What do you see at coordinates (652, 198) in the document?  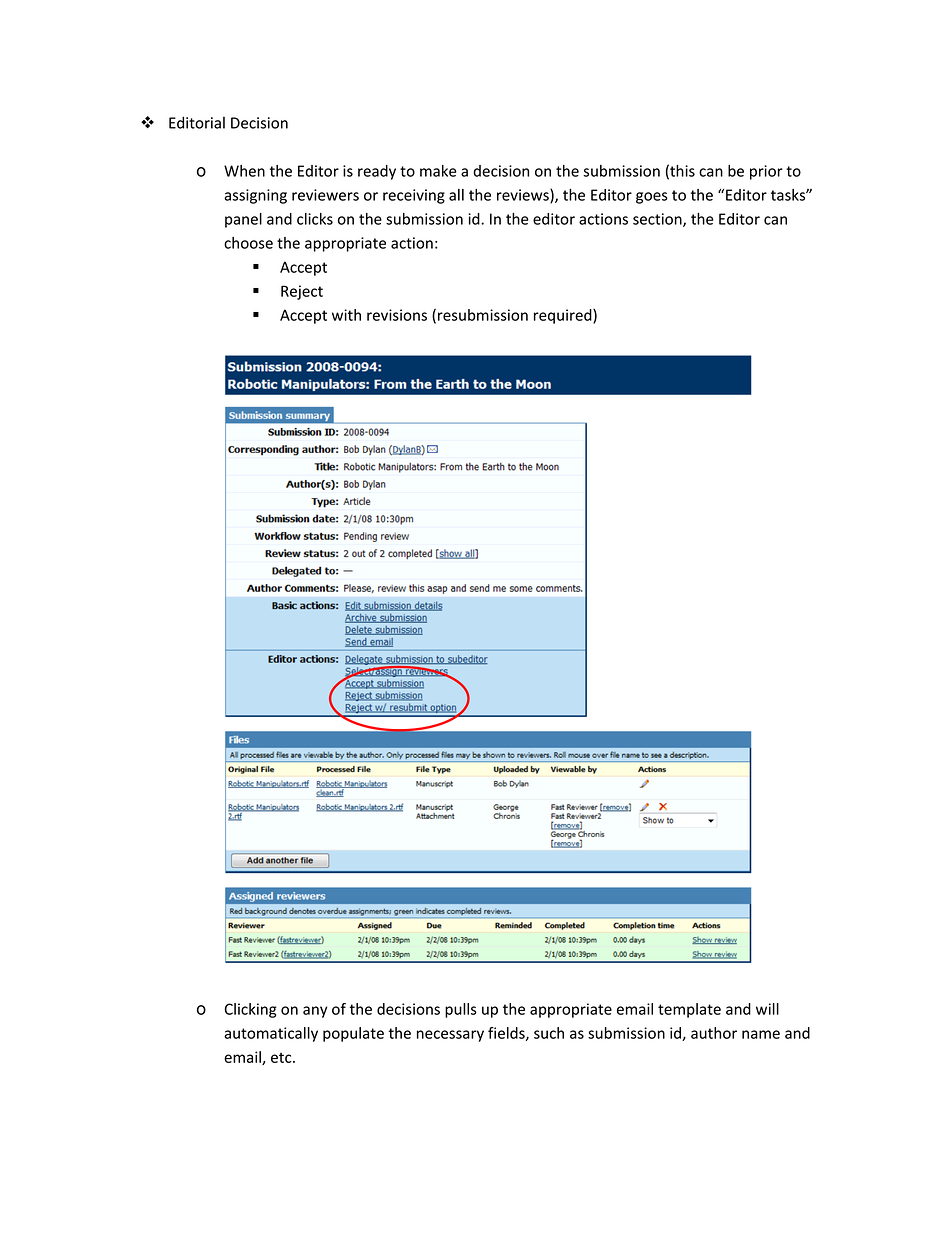 I see `goes` at bounding box center [652, 198].
